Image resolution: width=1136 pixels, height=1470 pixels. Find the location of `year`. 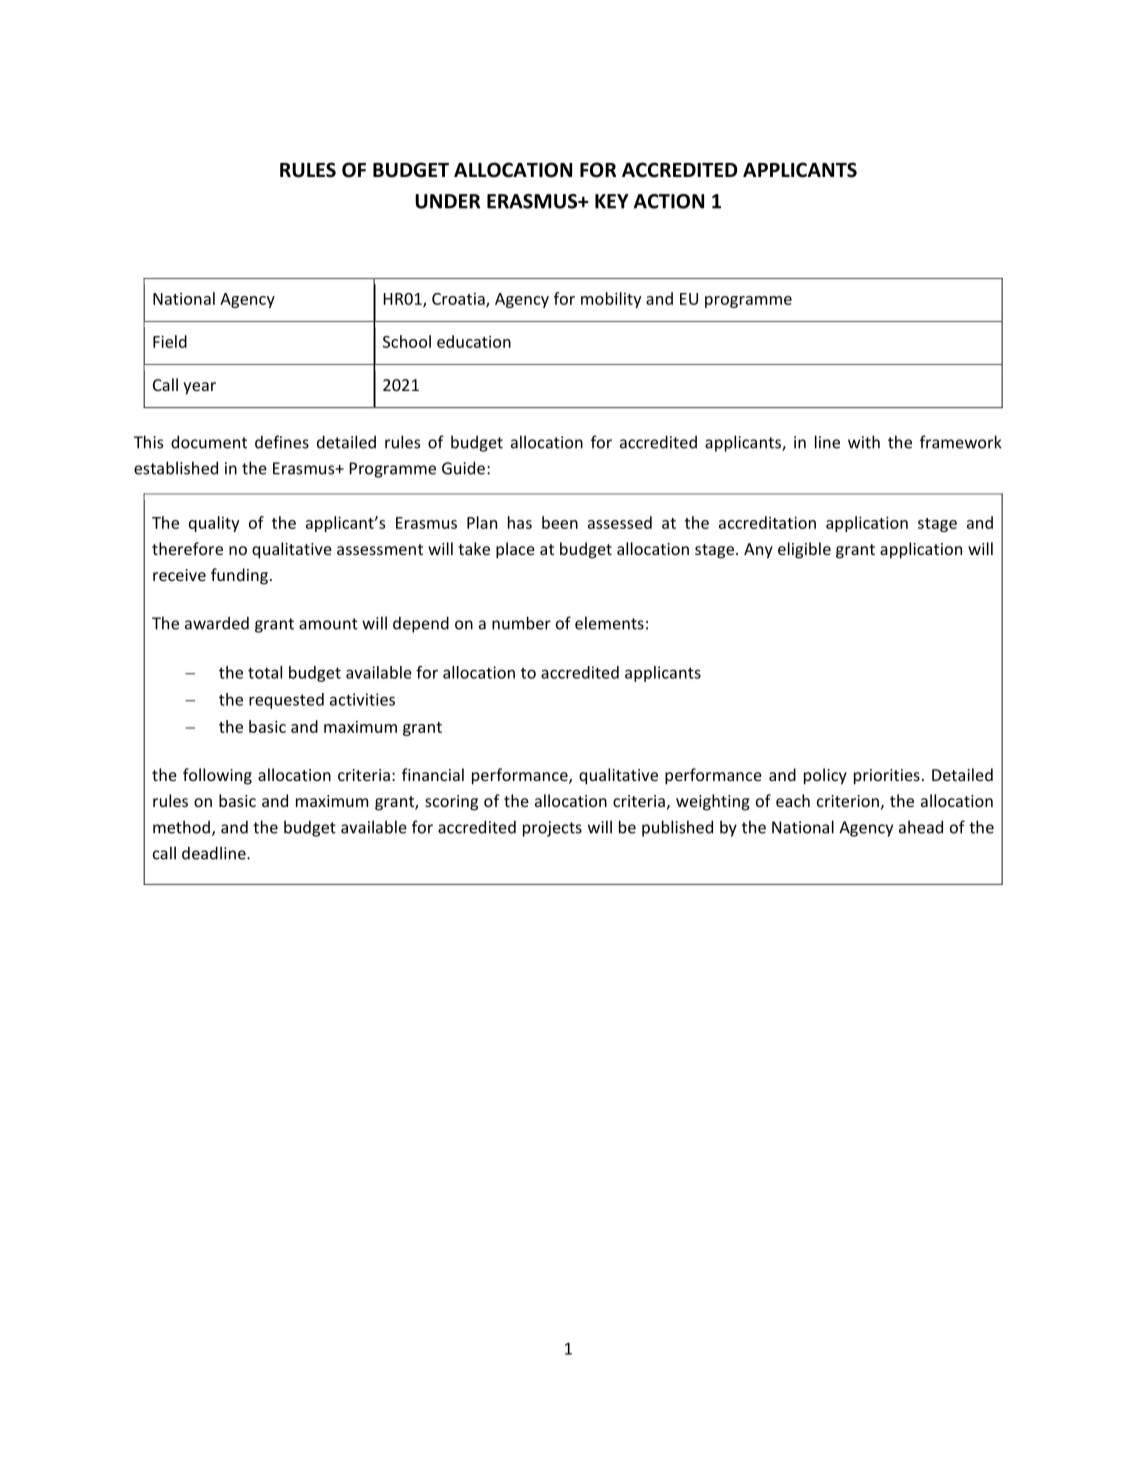

year is located at coordinates (199, 388).
